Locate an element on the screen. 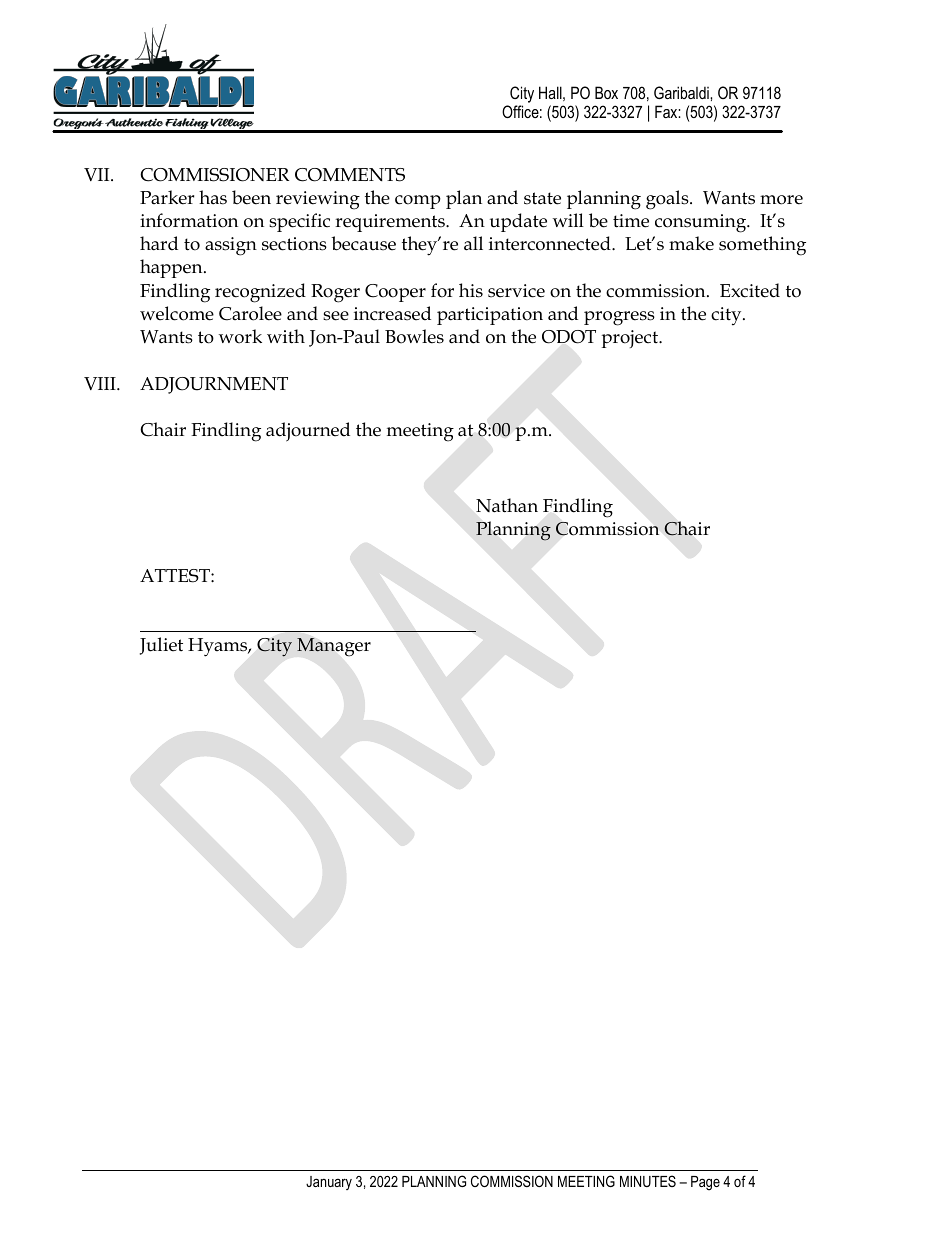 The image size is (952, 1233). MINUTES is located at coordinates (648, 1181).
